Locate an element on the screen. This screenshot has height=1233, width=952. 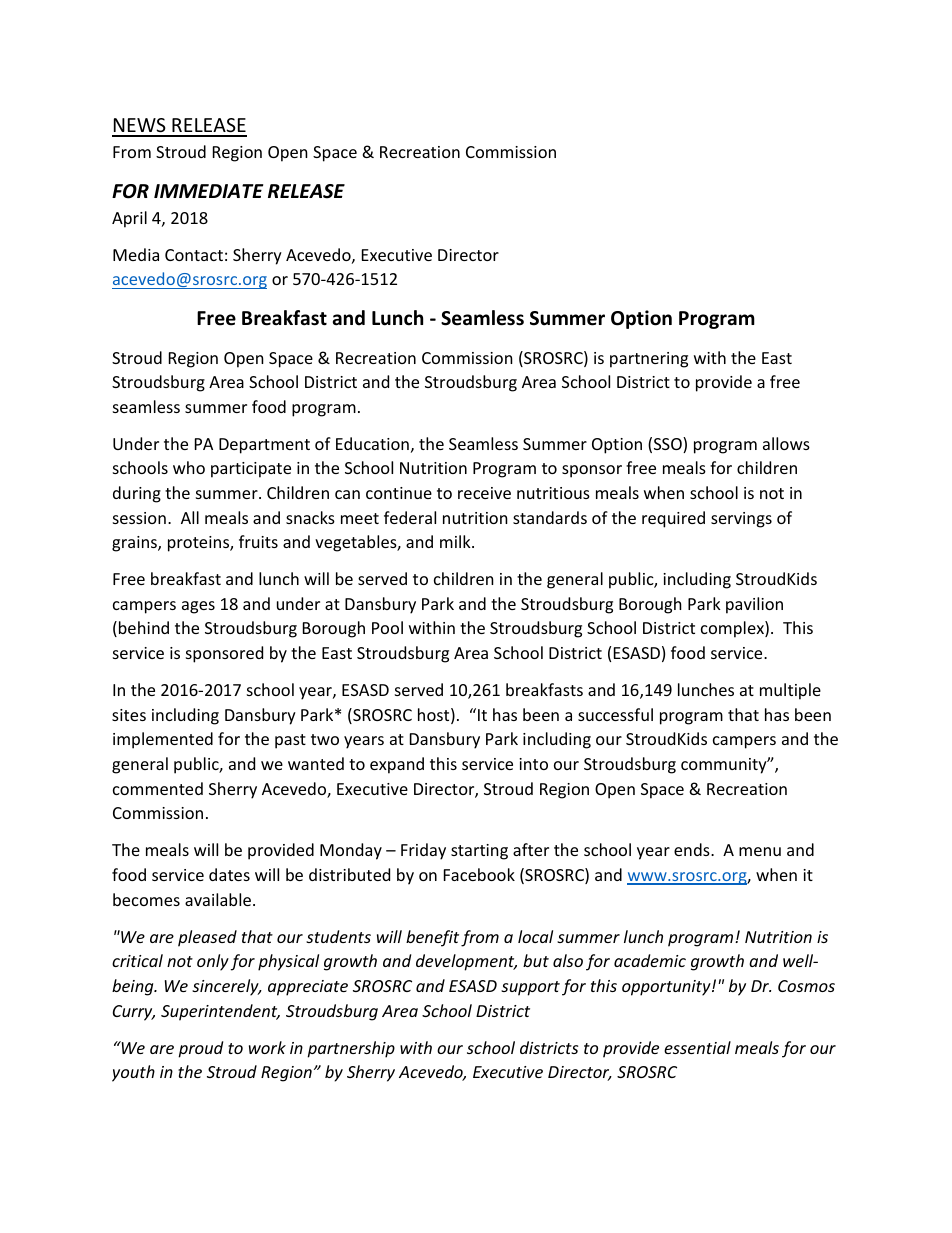
into is located at coordinates (533, 764).
